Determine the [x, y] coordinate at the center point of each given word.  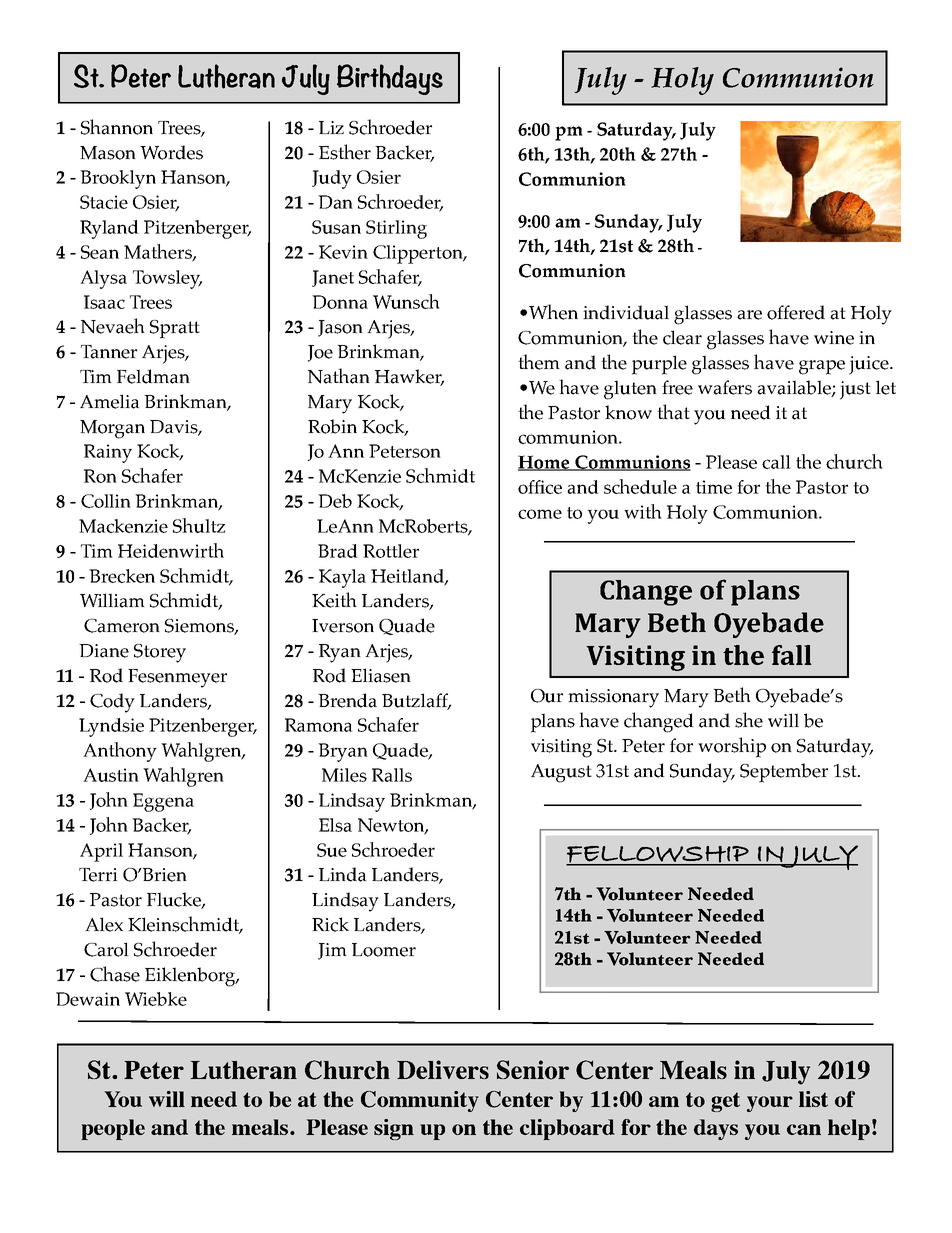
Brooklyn [118, 179]
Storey [160, 653]
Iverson [343, 626]
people [113, 1129]
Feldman [153, 376]
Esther [345, 152]
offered [796, 312]
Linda [343, 874]
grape [822, 367]
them [539, 362]
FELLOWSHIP [658, 855]
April [101, 852]
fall [792, 655]
